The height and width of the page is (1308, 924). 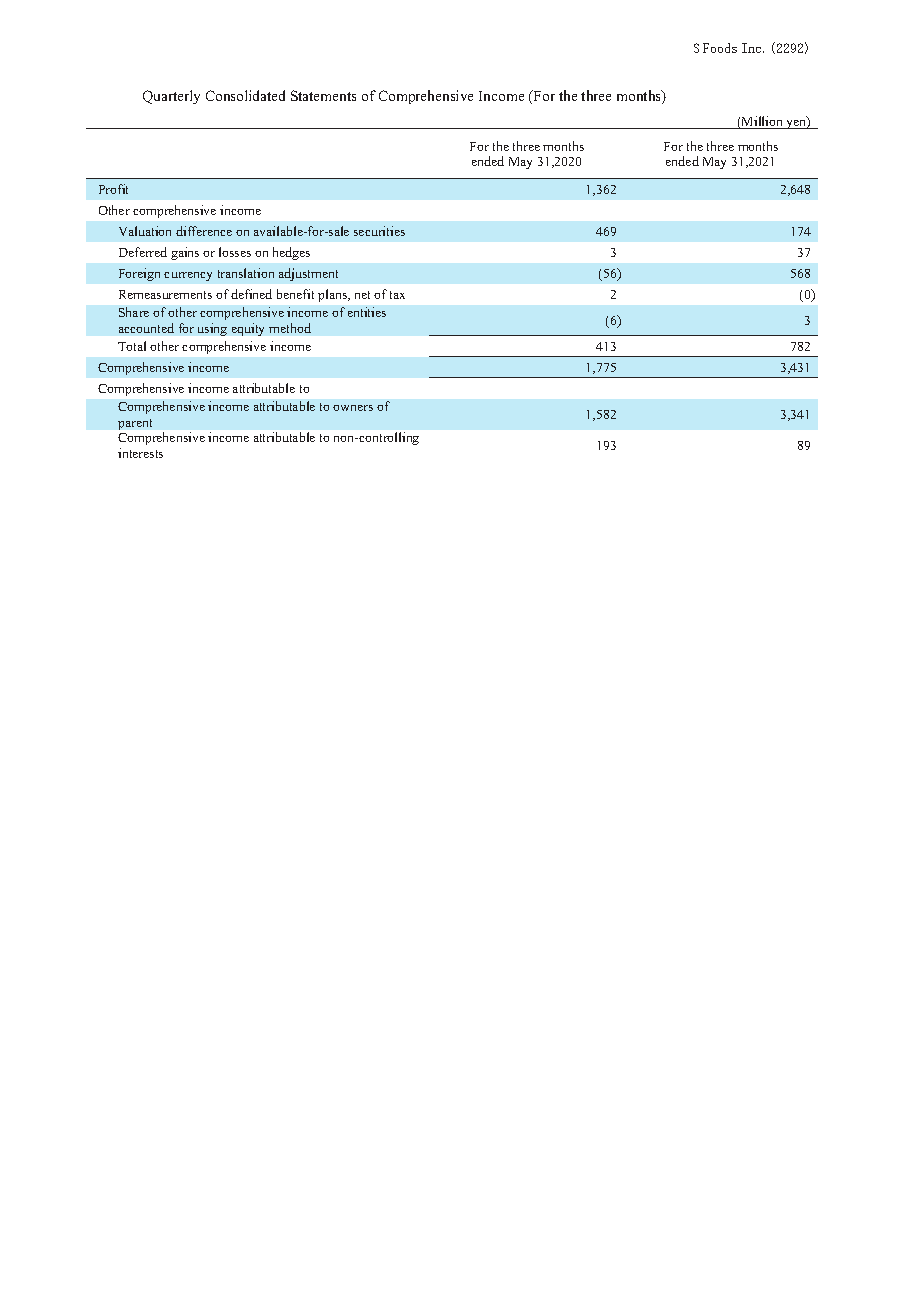 I want to click on Statements, so click(x=323, y=95).
